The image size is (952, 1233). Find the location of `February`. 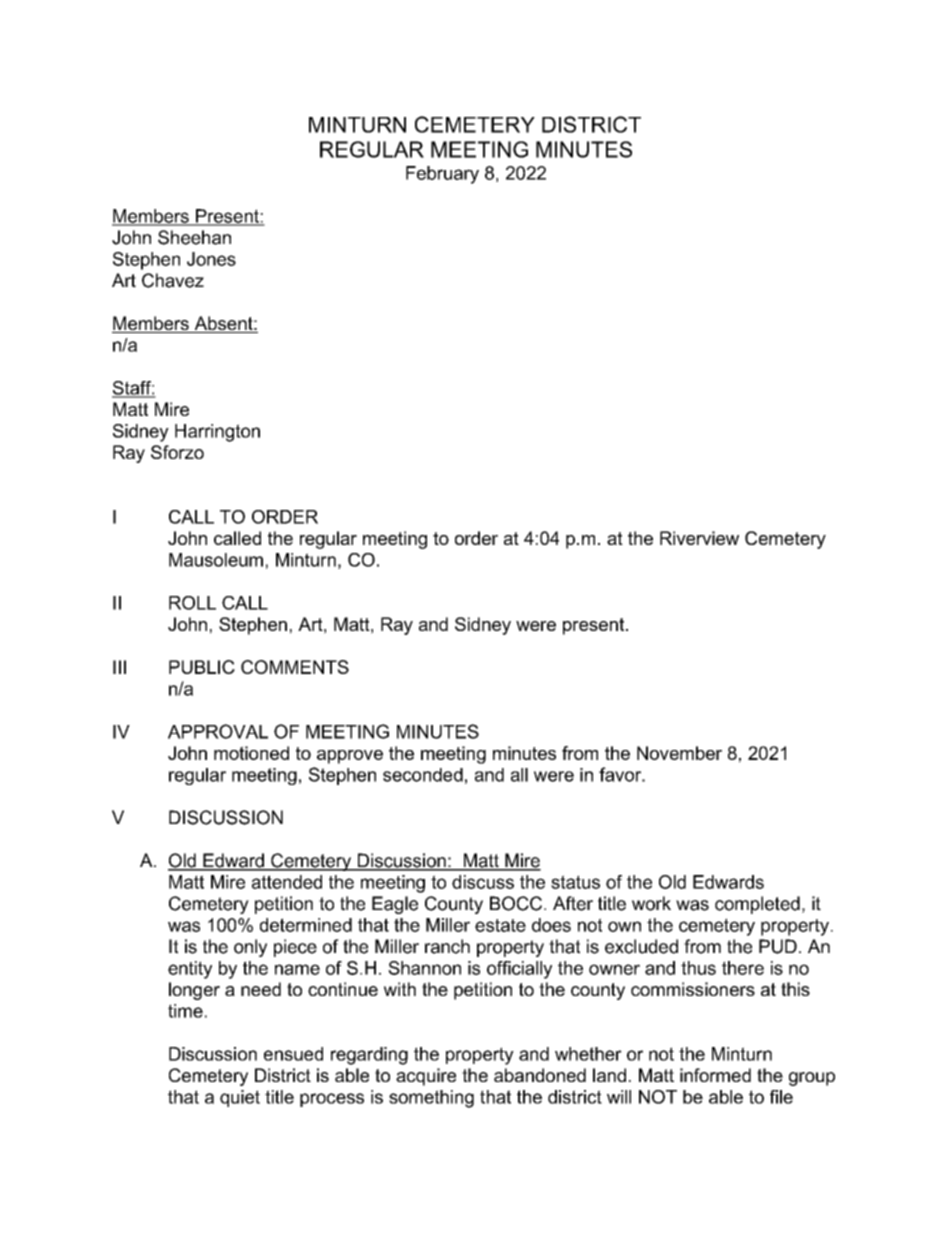

February is located at coordinates (442, 175).
